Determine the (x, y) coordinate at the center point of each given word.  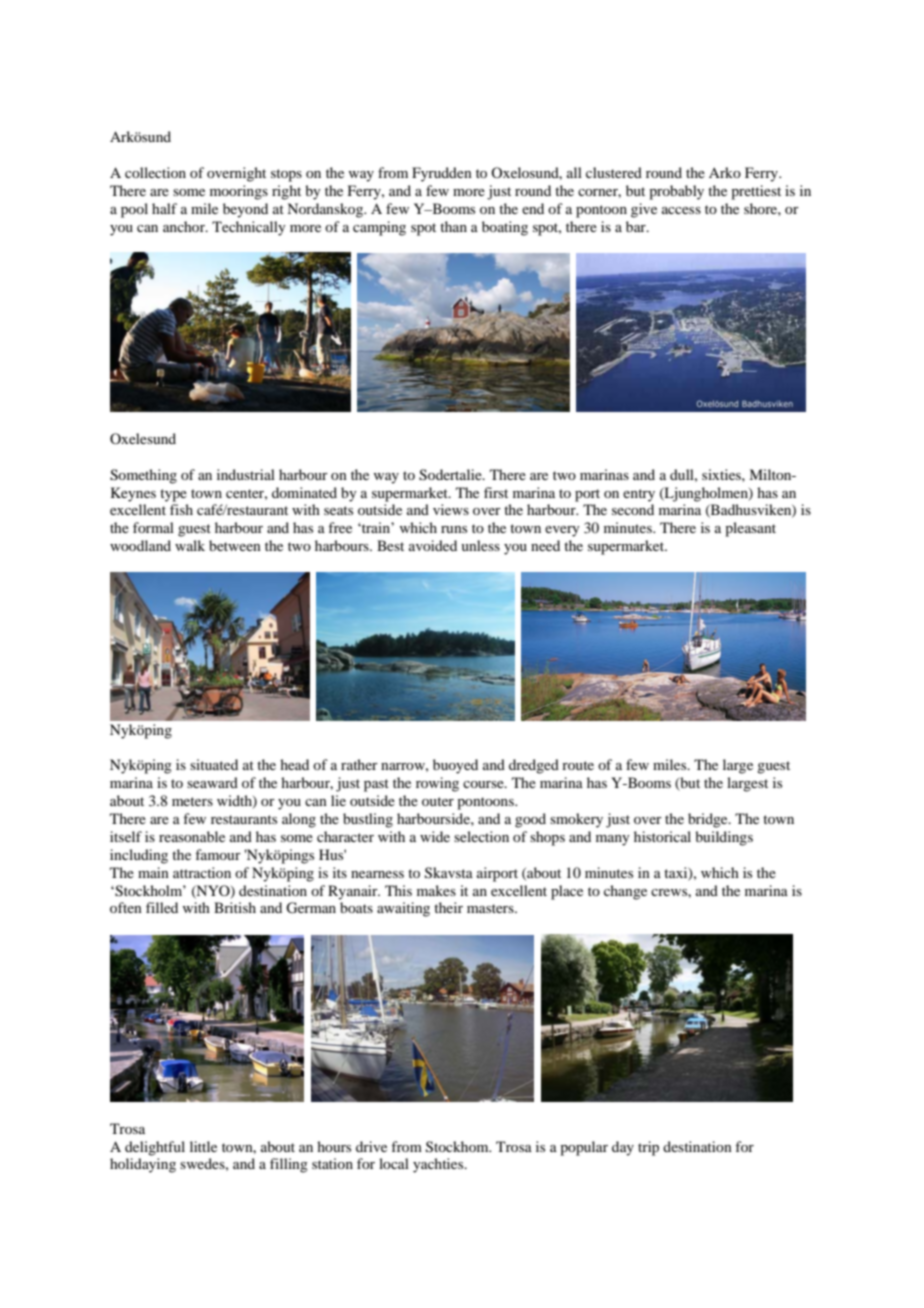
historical (662, 836)
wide (435, 836)
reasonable (192, 836)
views (451, 509)
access (681, 210)
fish (181, 509)
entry (639, 495)
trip (648, 1148)
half (164, 208)
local (394, 1163)
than (453, 226)
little (203, 1146)
